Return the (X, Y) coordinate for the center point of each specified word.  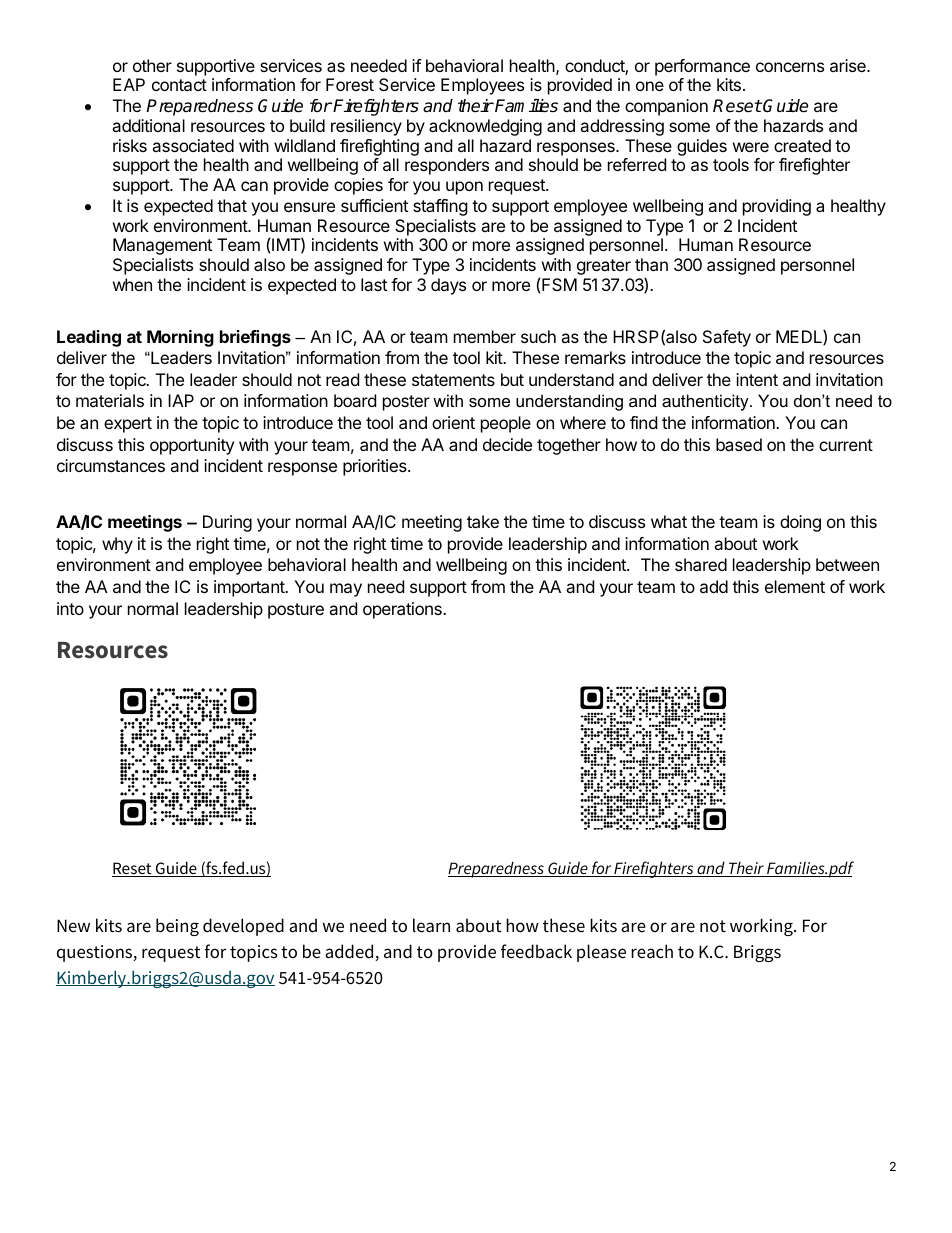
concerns (790, 67)
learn (431, 925)
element (795, 586)
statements (453, 380)
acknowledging (485, 127)
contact (179, 85)
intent (757, 379)
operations (403, 610)
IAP (181, 400)
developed (243, 927)
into (70, 608)
